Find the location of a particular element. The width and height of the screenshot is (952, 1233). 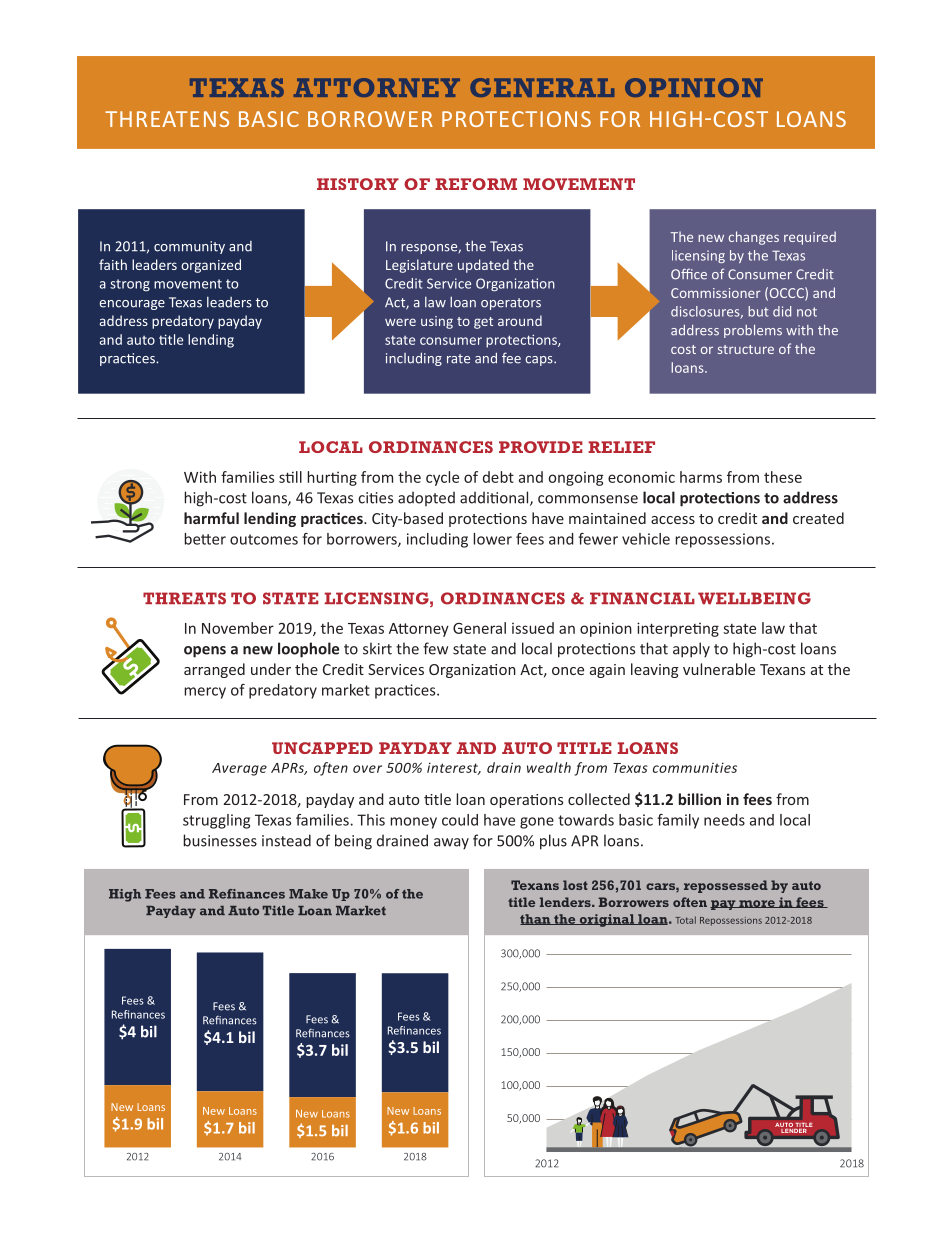

REFORM is located at coordinates (476, 184).
